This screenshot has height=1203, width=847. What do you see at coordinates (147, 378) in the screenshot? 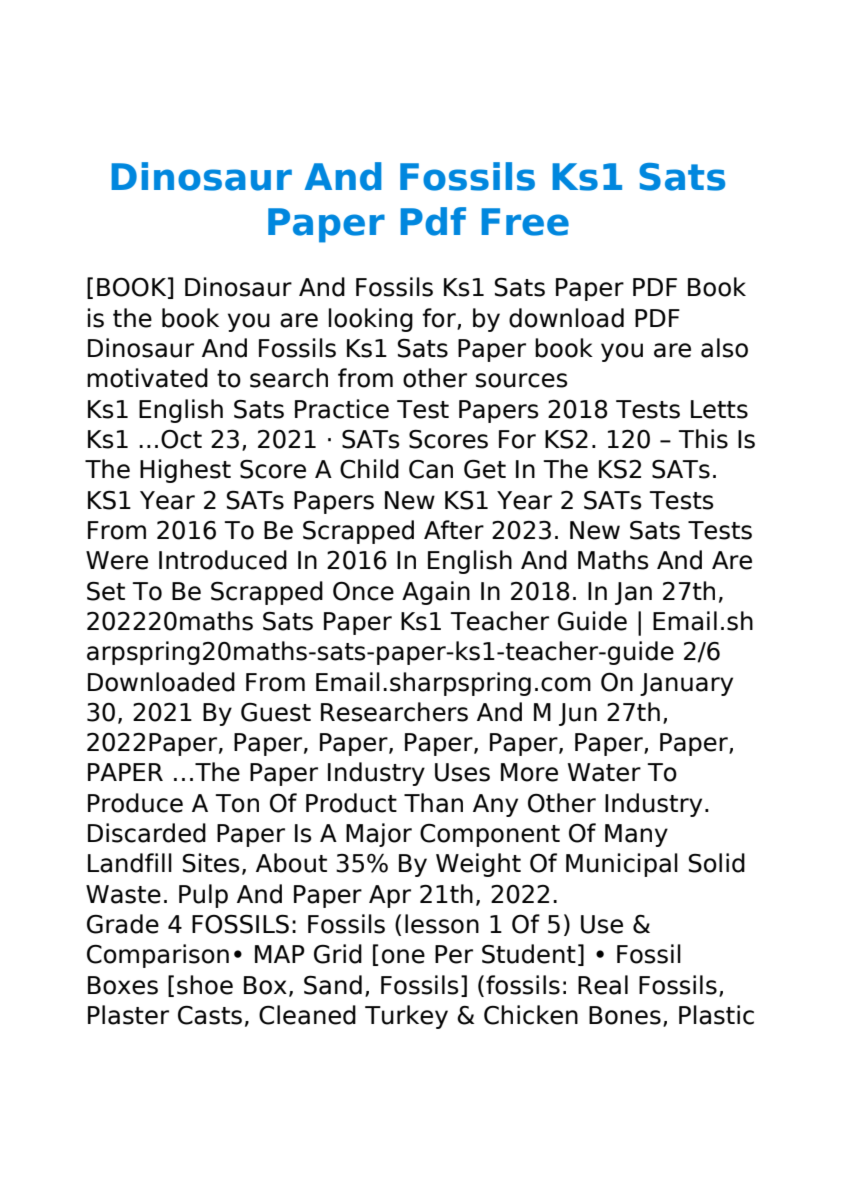
I see `motivated` at bounding box center [147, 378].
